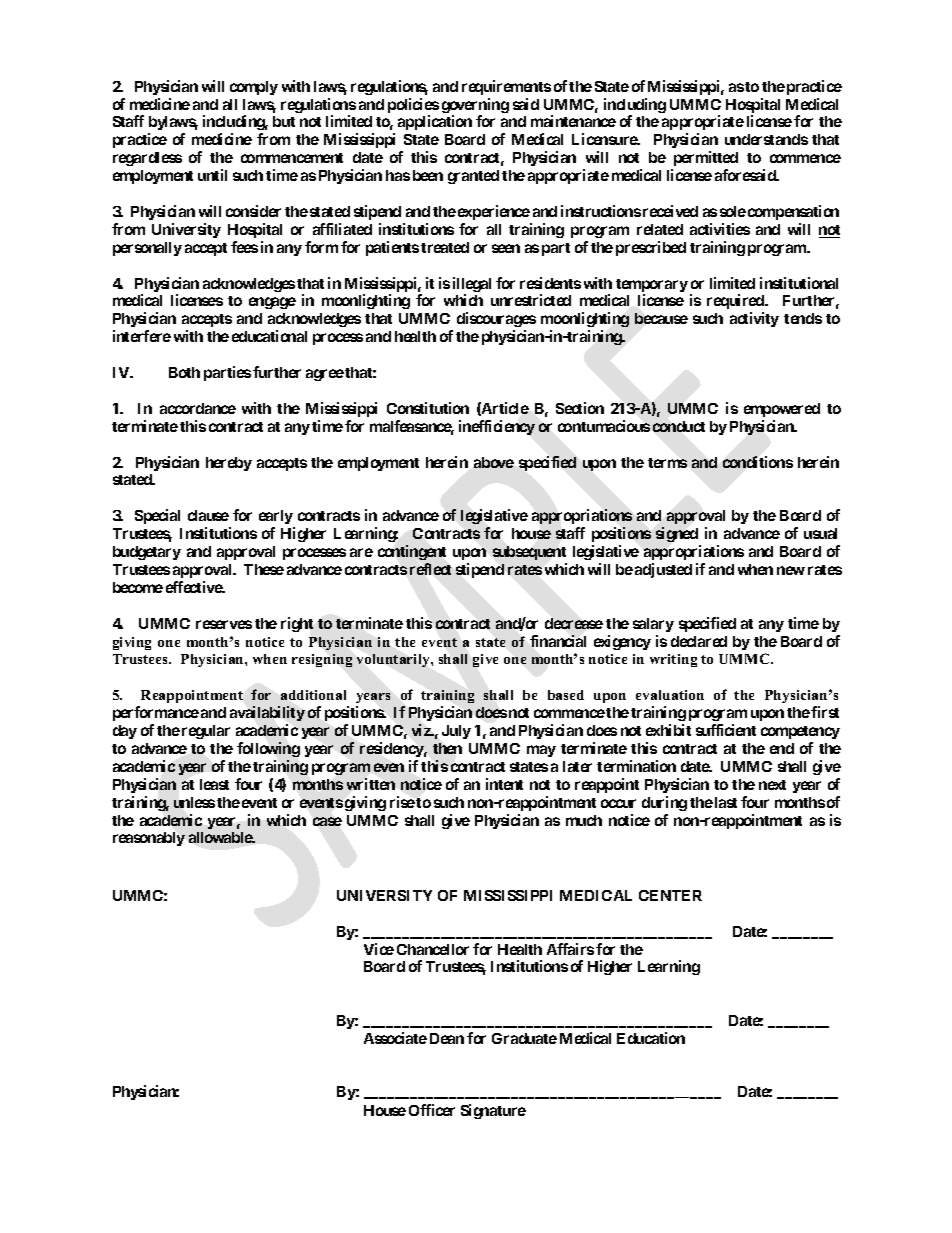  Describe the element at coordinates (497, 427) in the screenshot. I see `inefficiency` at that location.
